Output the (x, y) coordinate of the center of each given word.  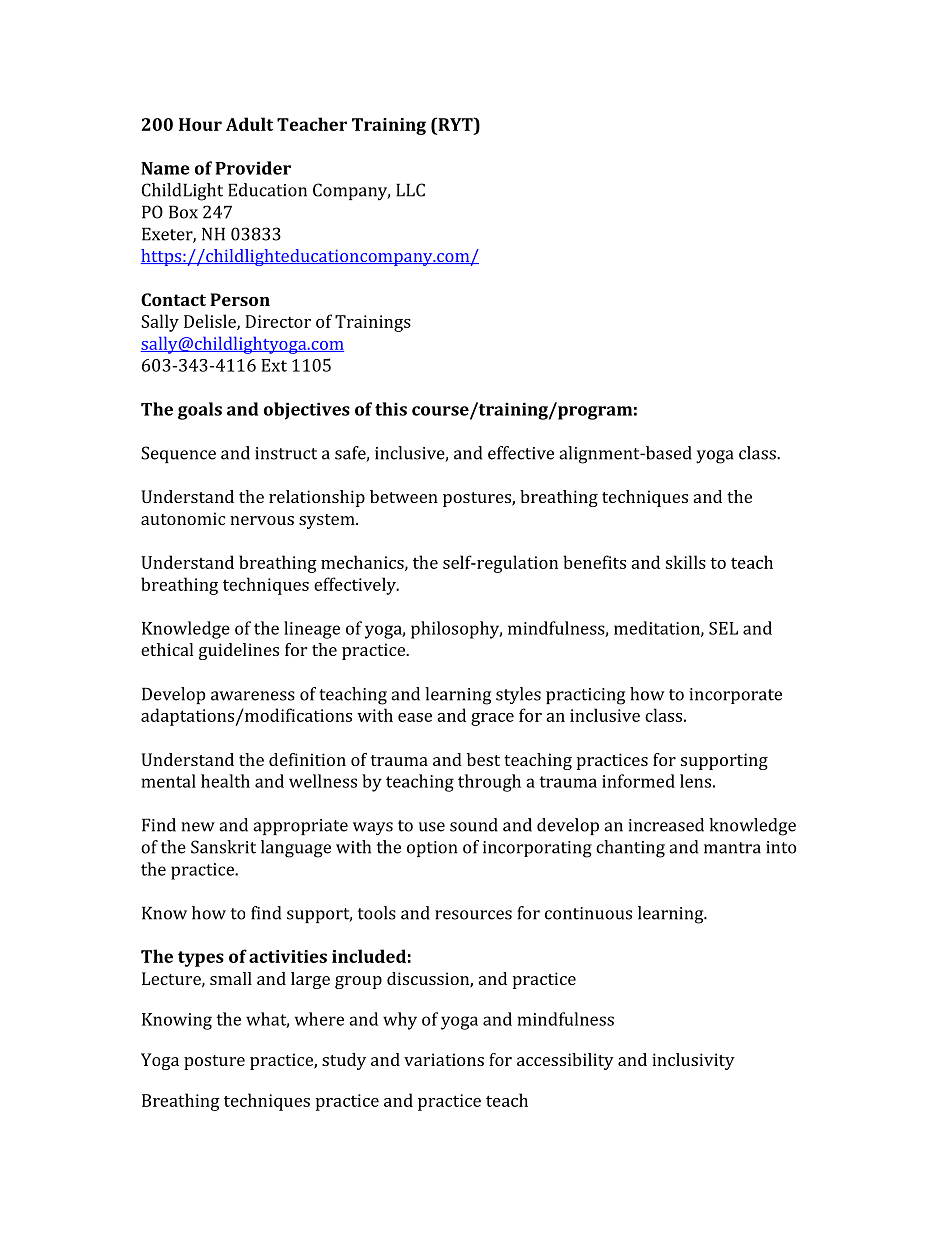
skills (686, 562)
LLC (410, 190)
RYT (455, 124)
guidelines (239, 651)
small (231, 978)
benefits (595, 562)
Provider (253, 168)
